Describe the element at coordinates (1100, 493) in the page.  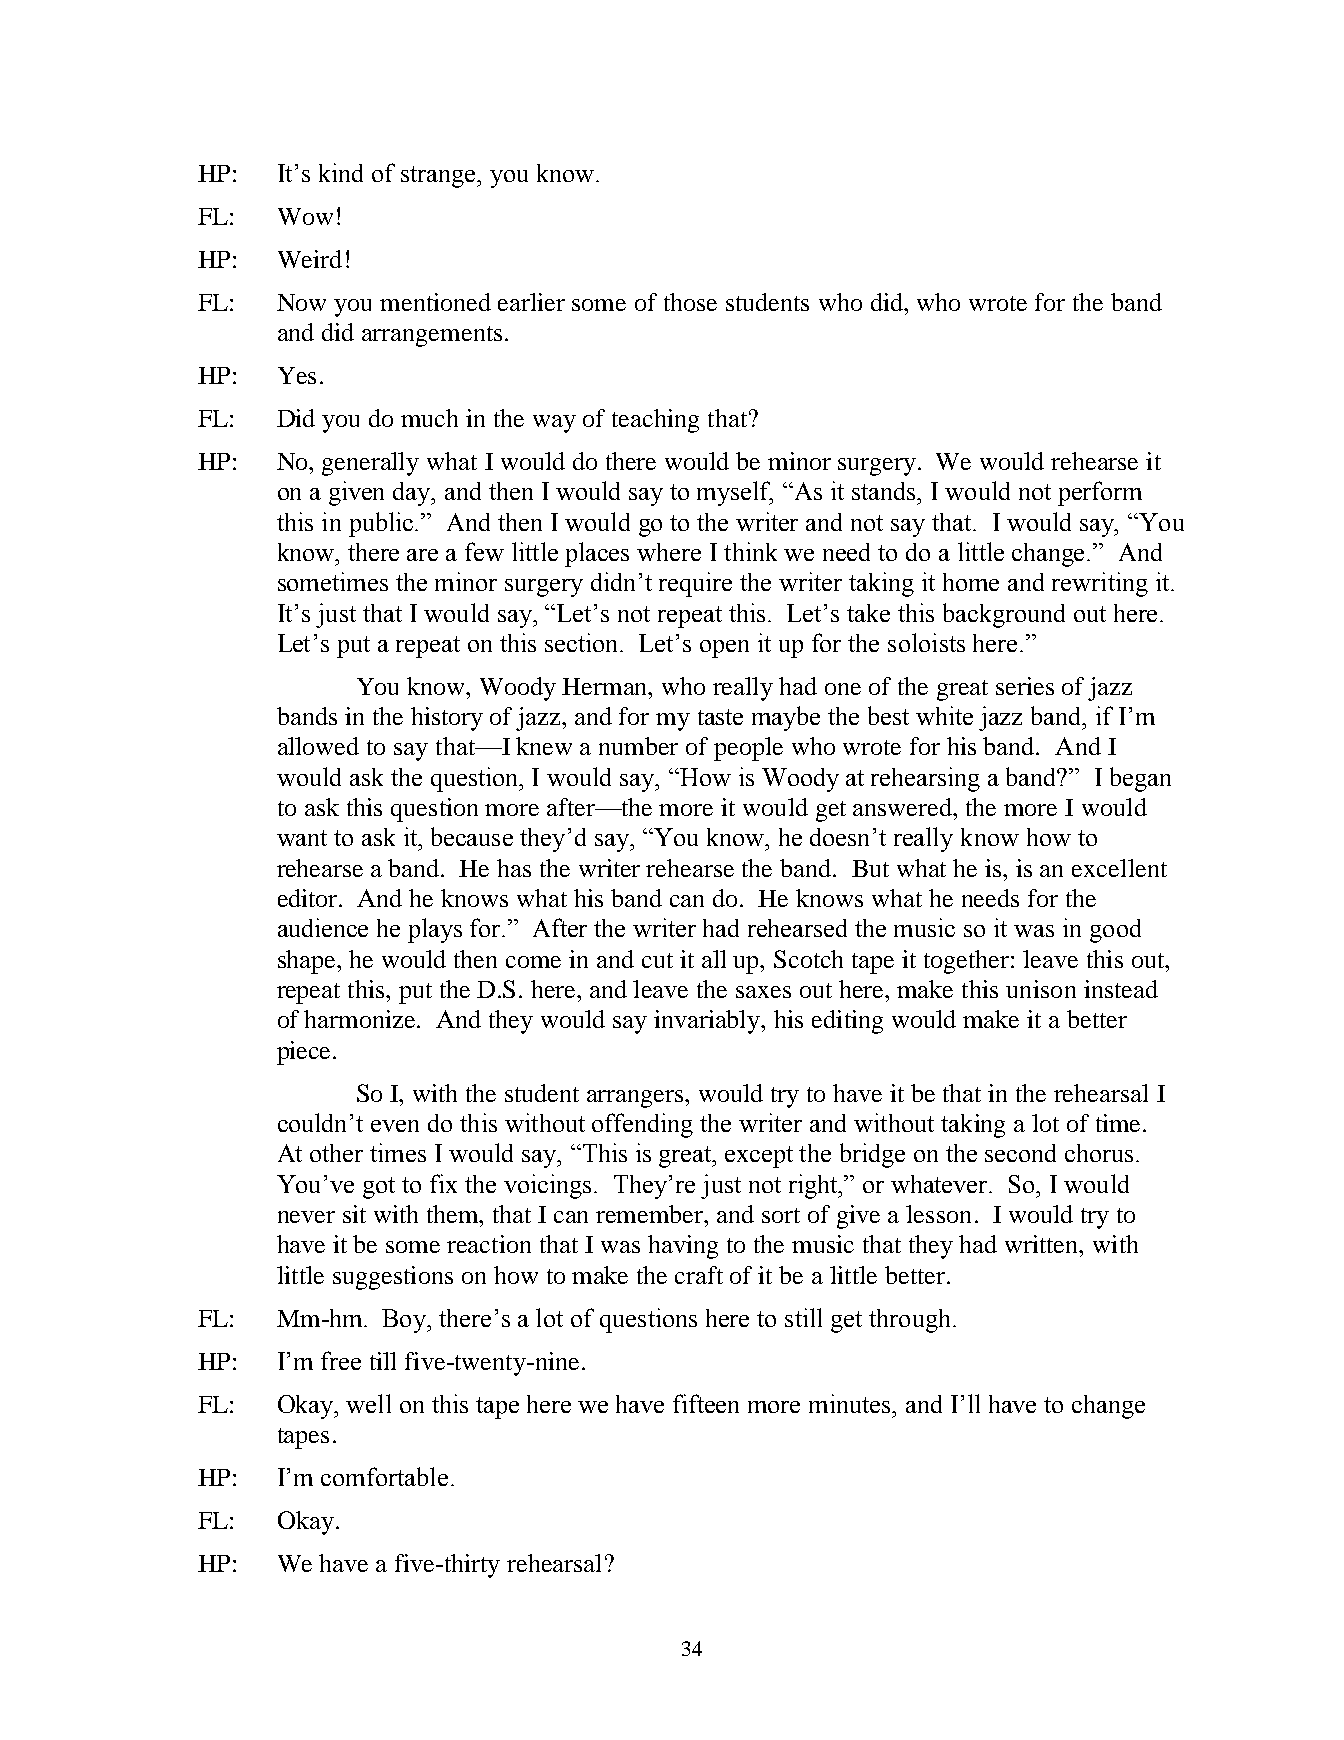
I see `perform` at that location.
